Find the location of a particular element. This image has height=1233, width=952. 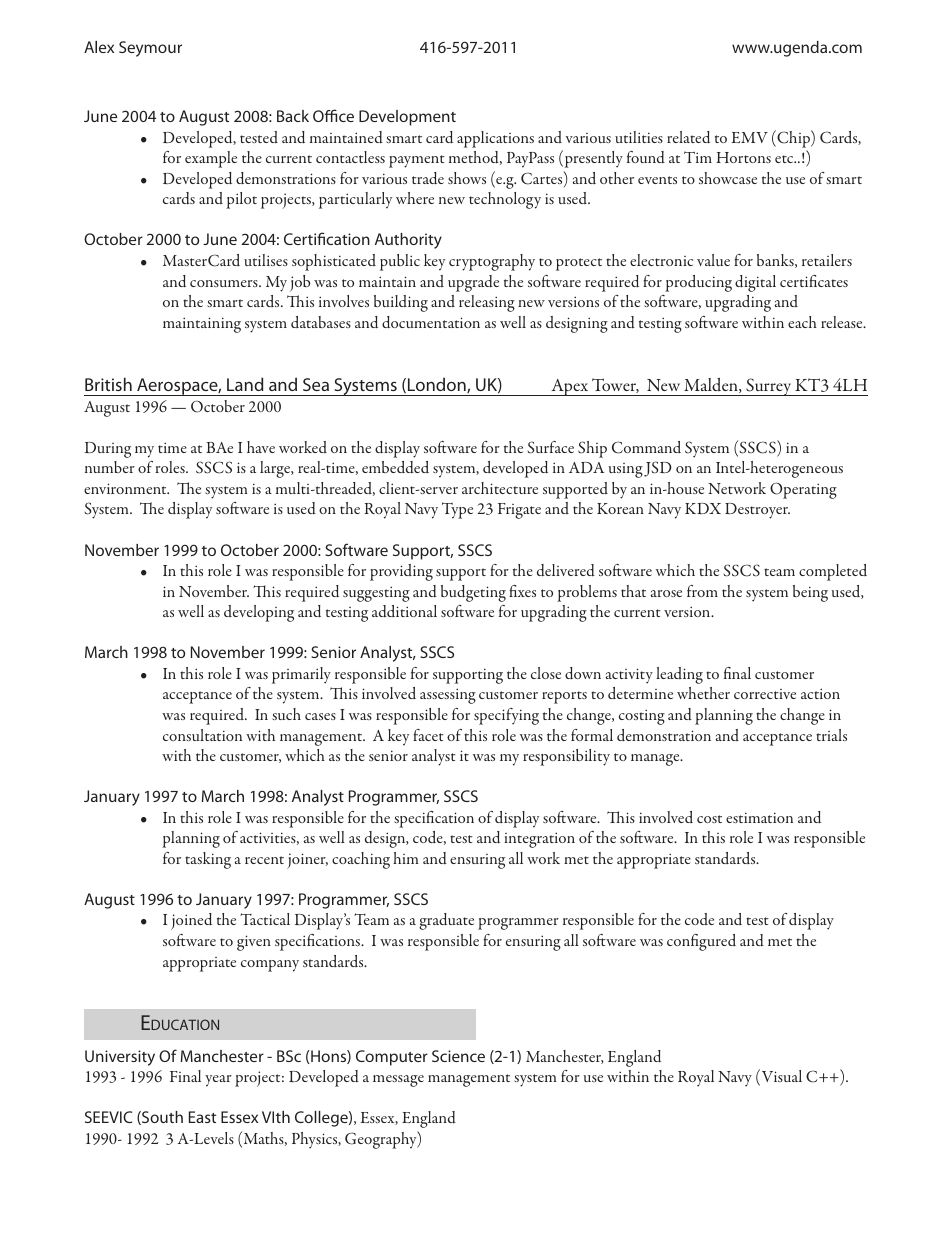

Alex is located at coordinates (99, 47).
